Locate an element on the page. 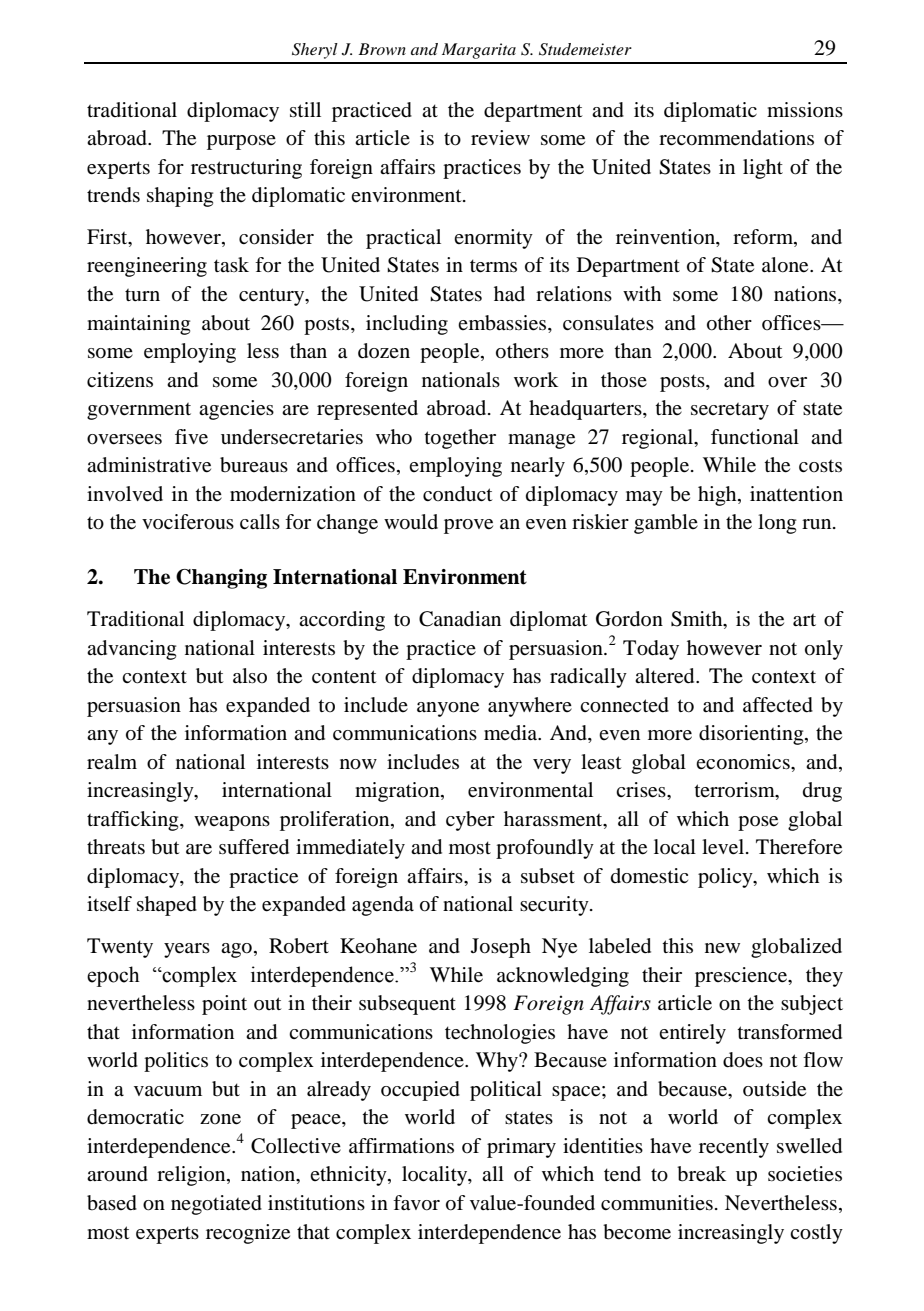  functional is located at coordinates (755, 437).
